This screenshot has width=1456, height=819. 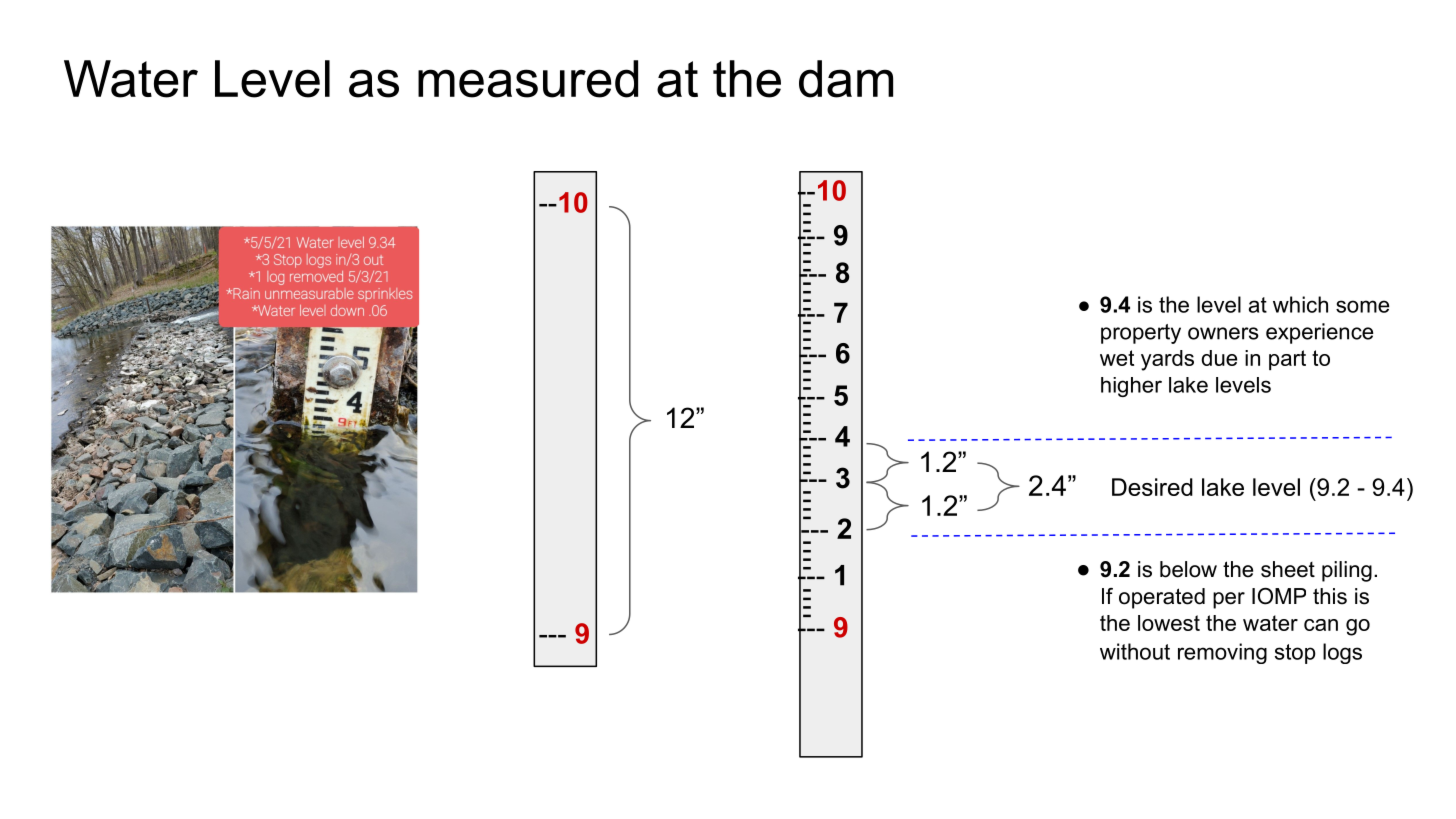 What do you see at coordinates (1287, 360) in the screenshot?
I see `part` at bounding box center [1287, 360].
